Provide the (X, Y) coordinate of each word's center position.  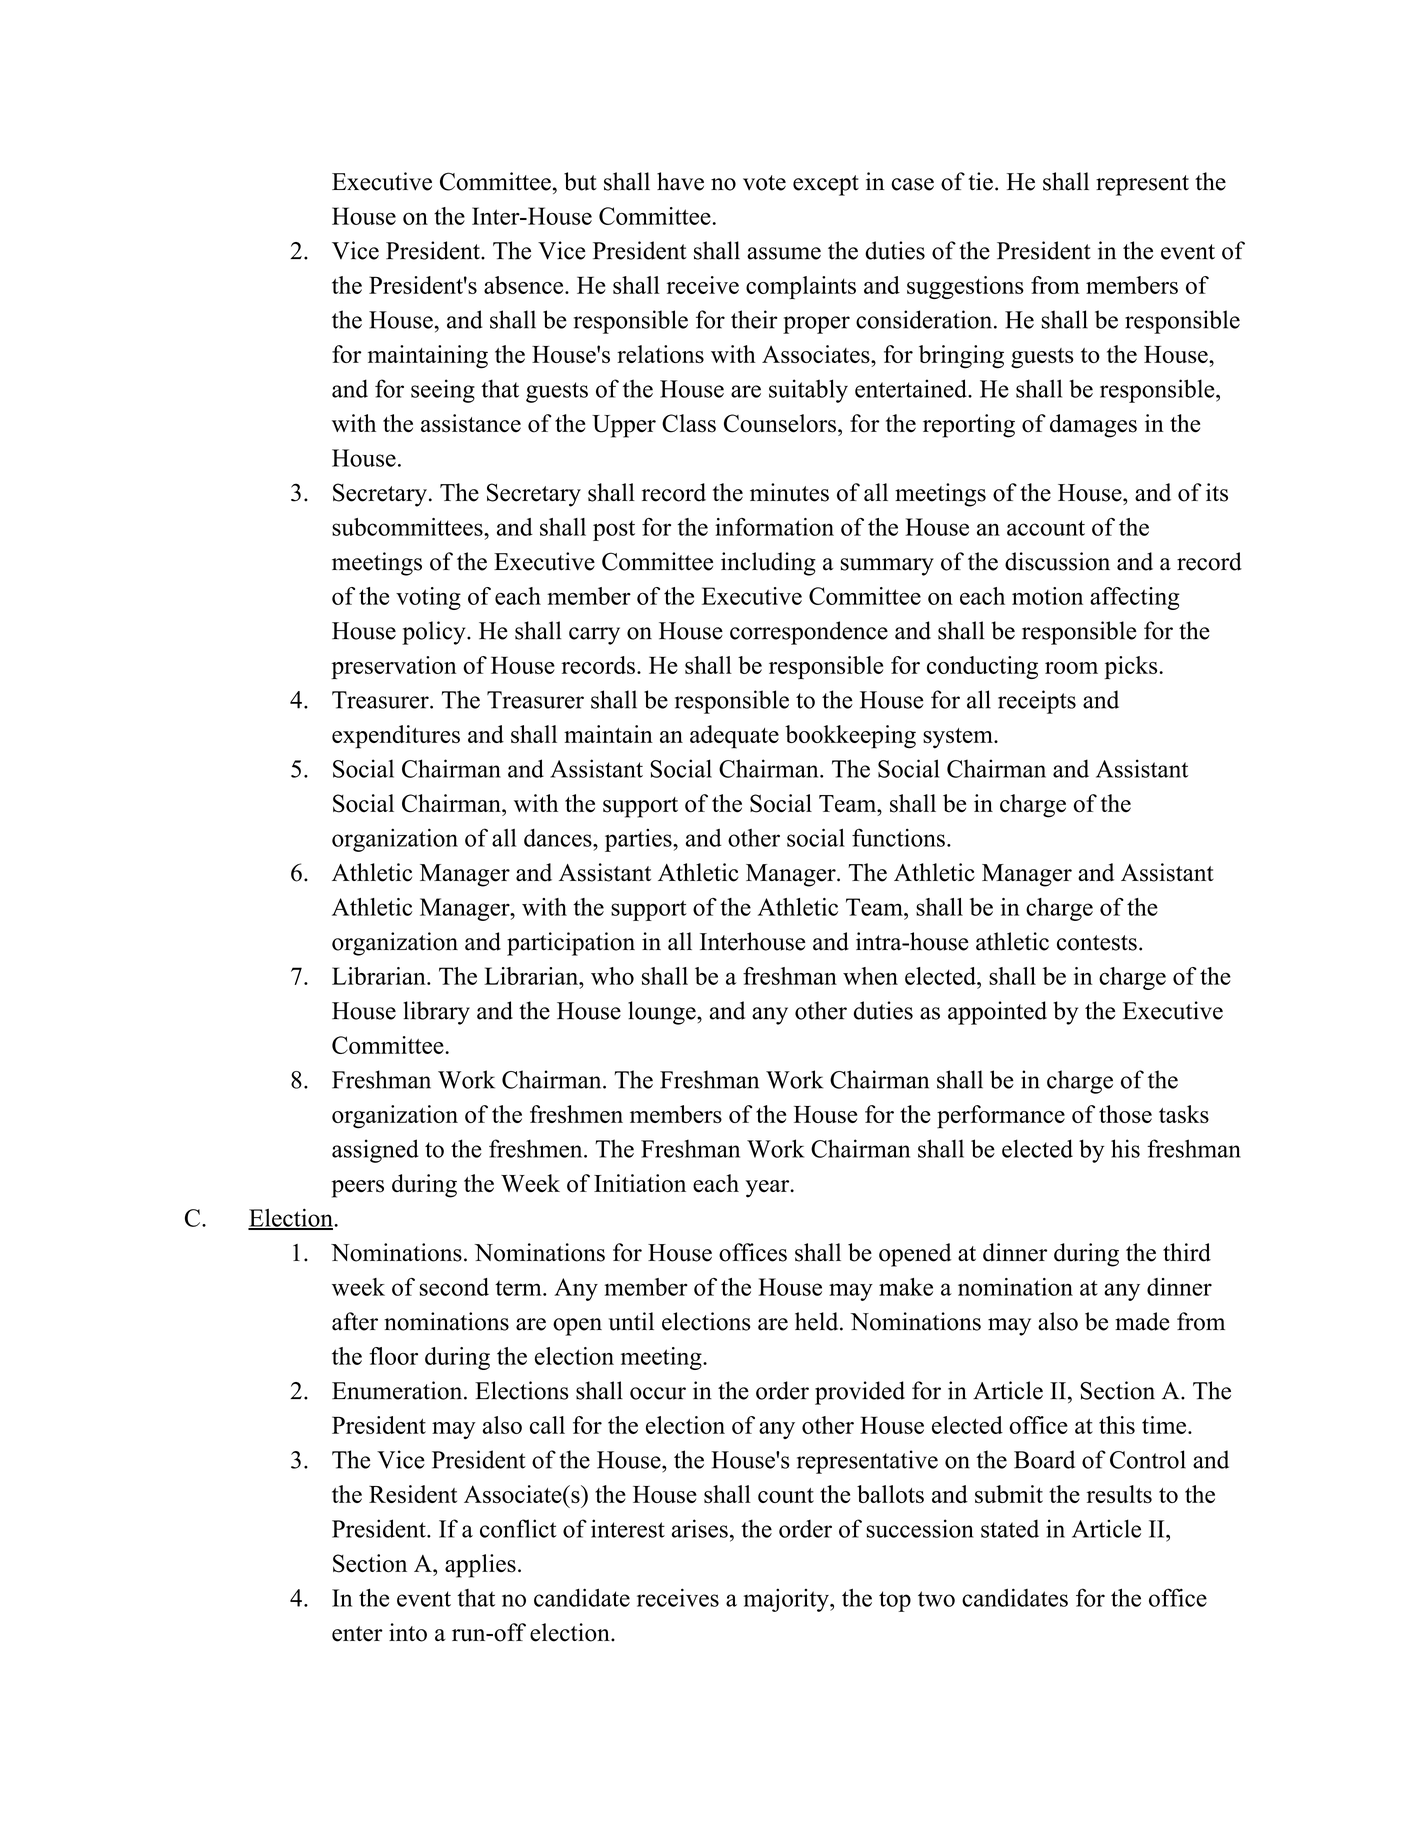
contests (1097, 943)
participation (571, 944)
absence (525, 285)
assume (784, 253)
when (870, 976)
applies (480, 1566)
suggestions (965, 287)
